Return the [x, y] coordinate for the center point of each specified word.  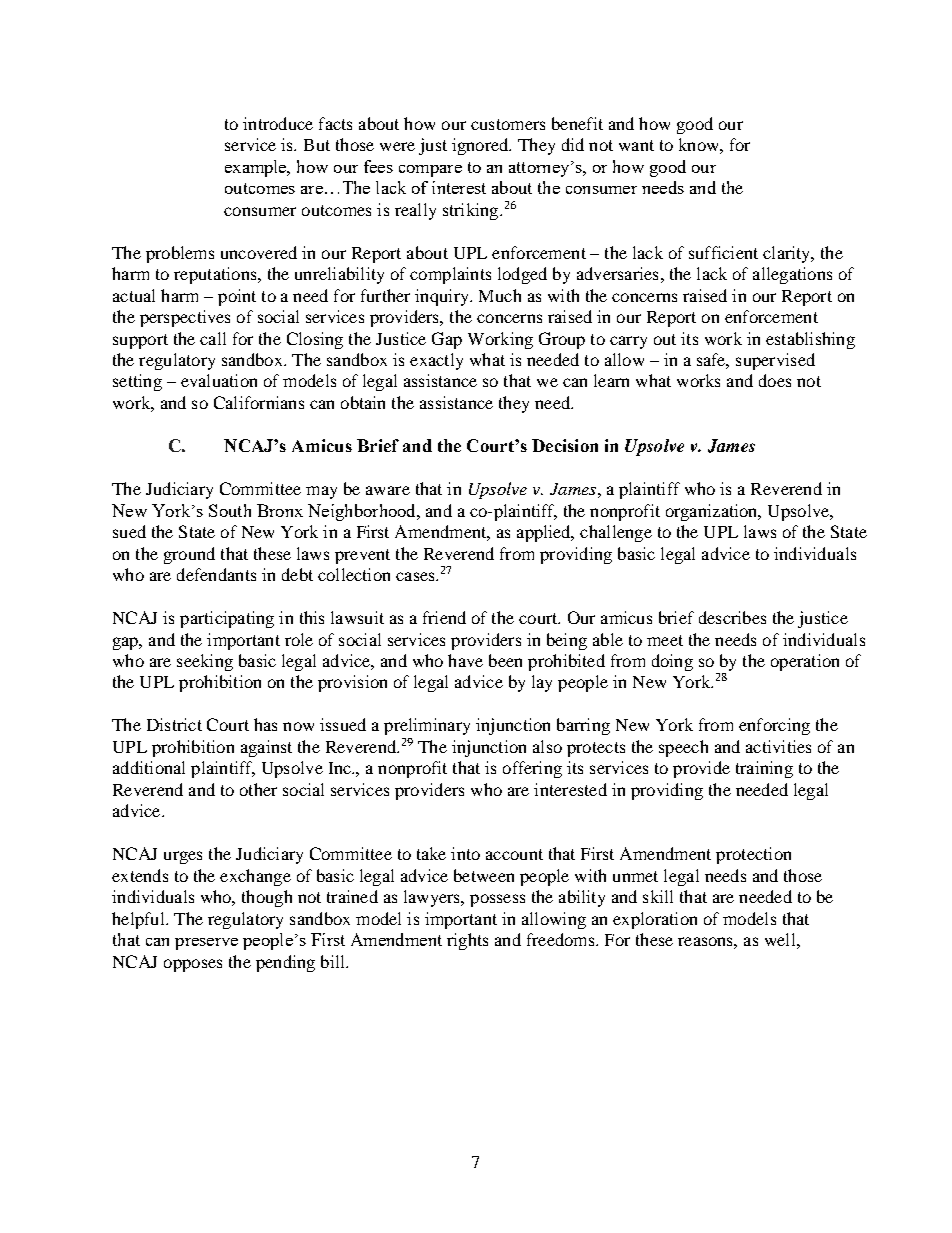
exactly [436, 361]
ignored [481, 146]
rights [467, 941]
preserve [206, 944]
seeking [205, 662]
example [257, 168]
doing [672, 662]
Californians [259, 402]
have [465, 660]
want [636, 145]
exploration [655, 920]
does [775, 380]
